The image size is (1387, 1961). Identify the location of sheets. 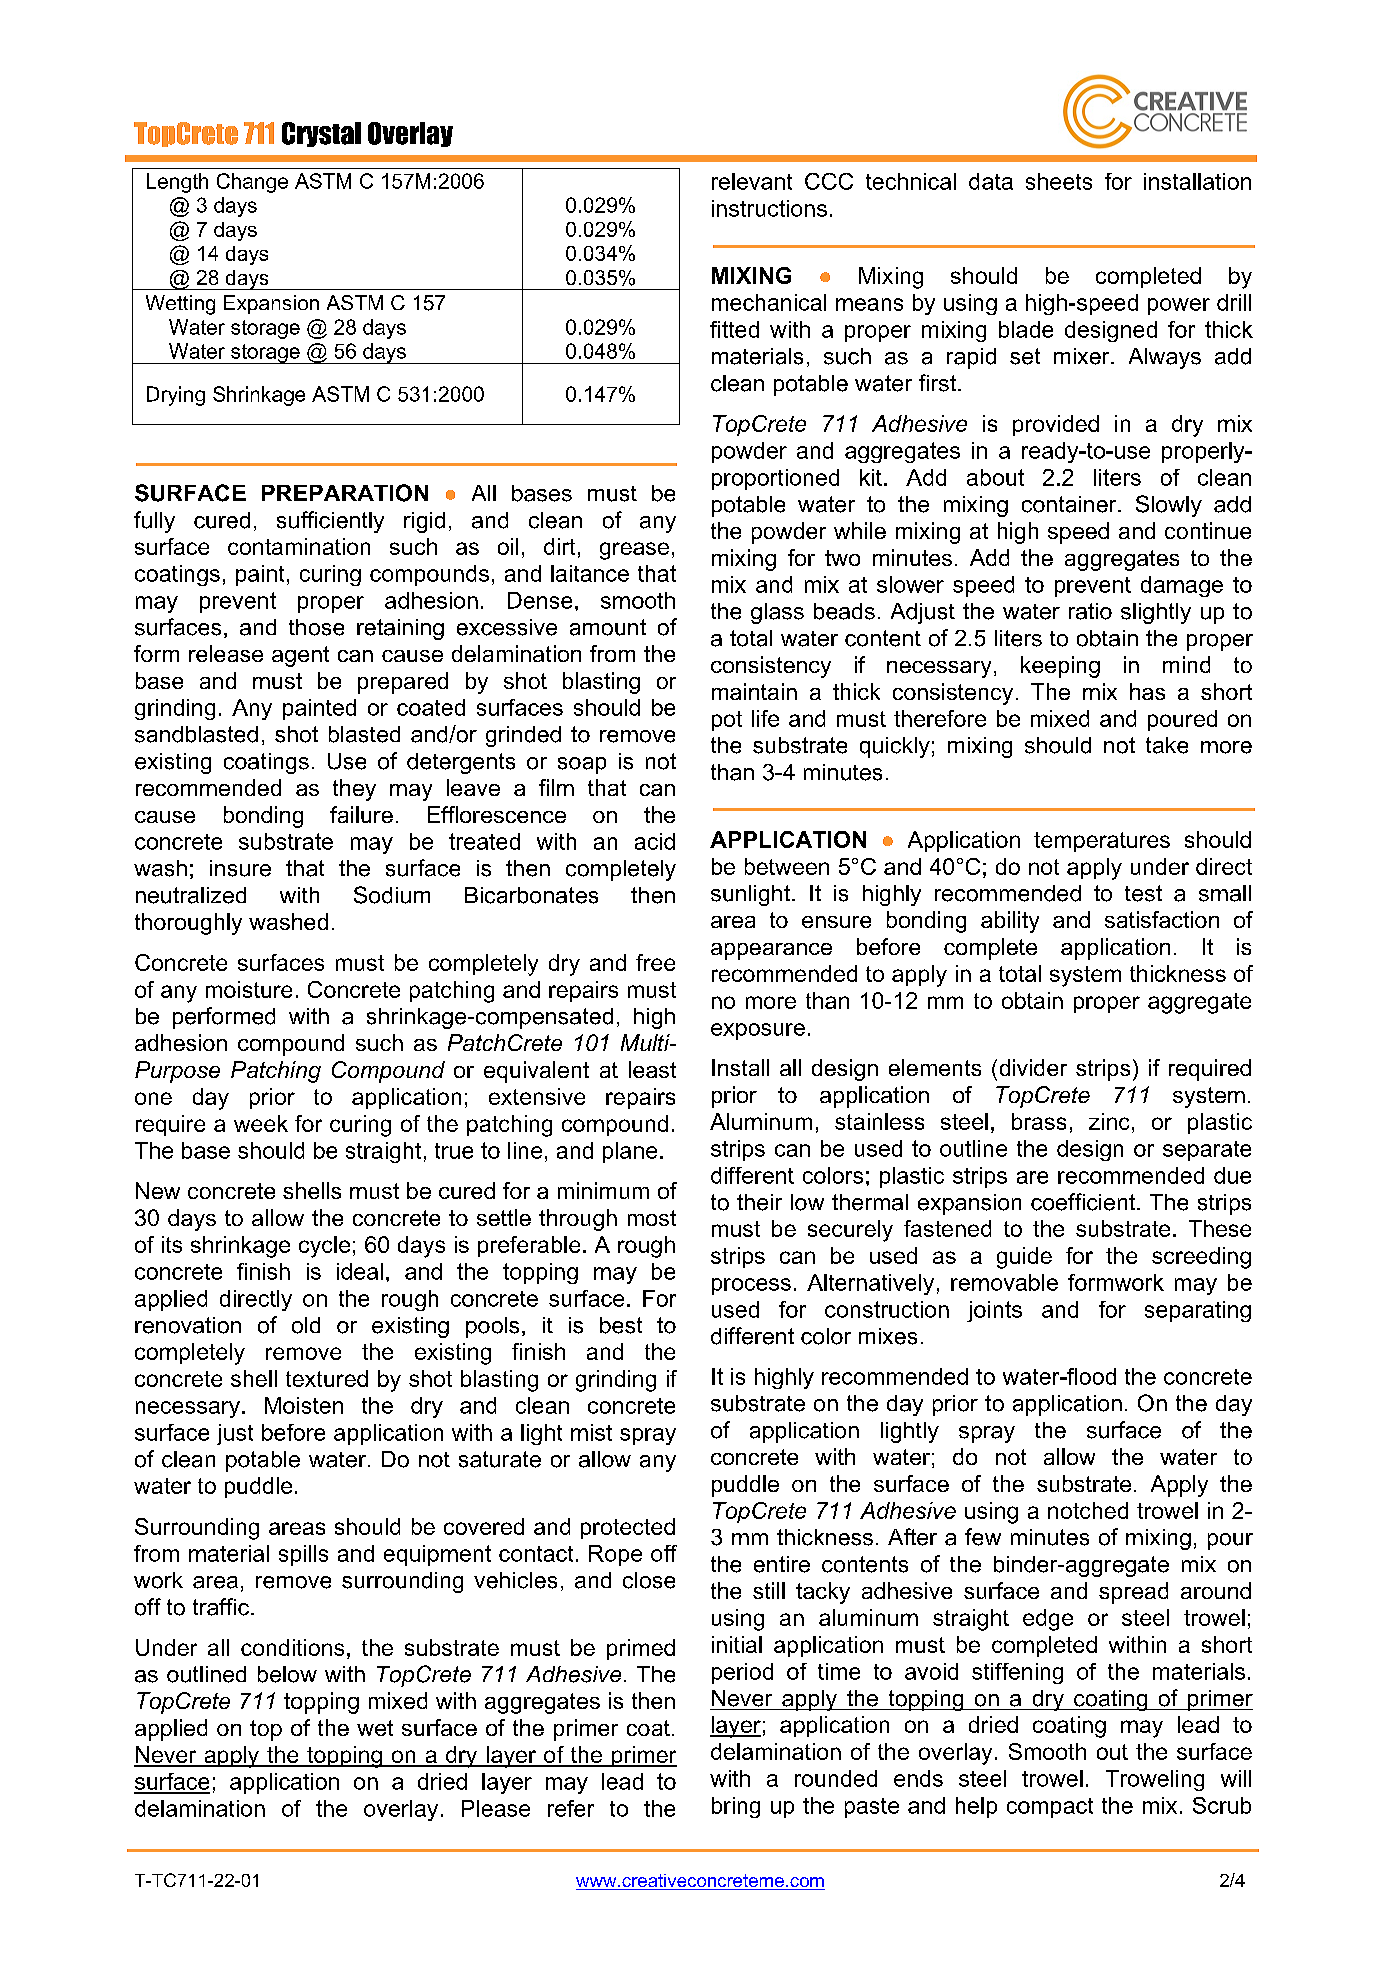
(1059, 181).
